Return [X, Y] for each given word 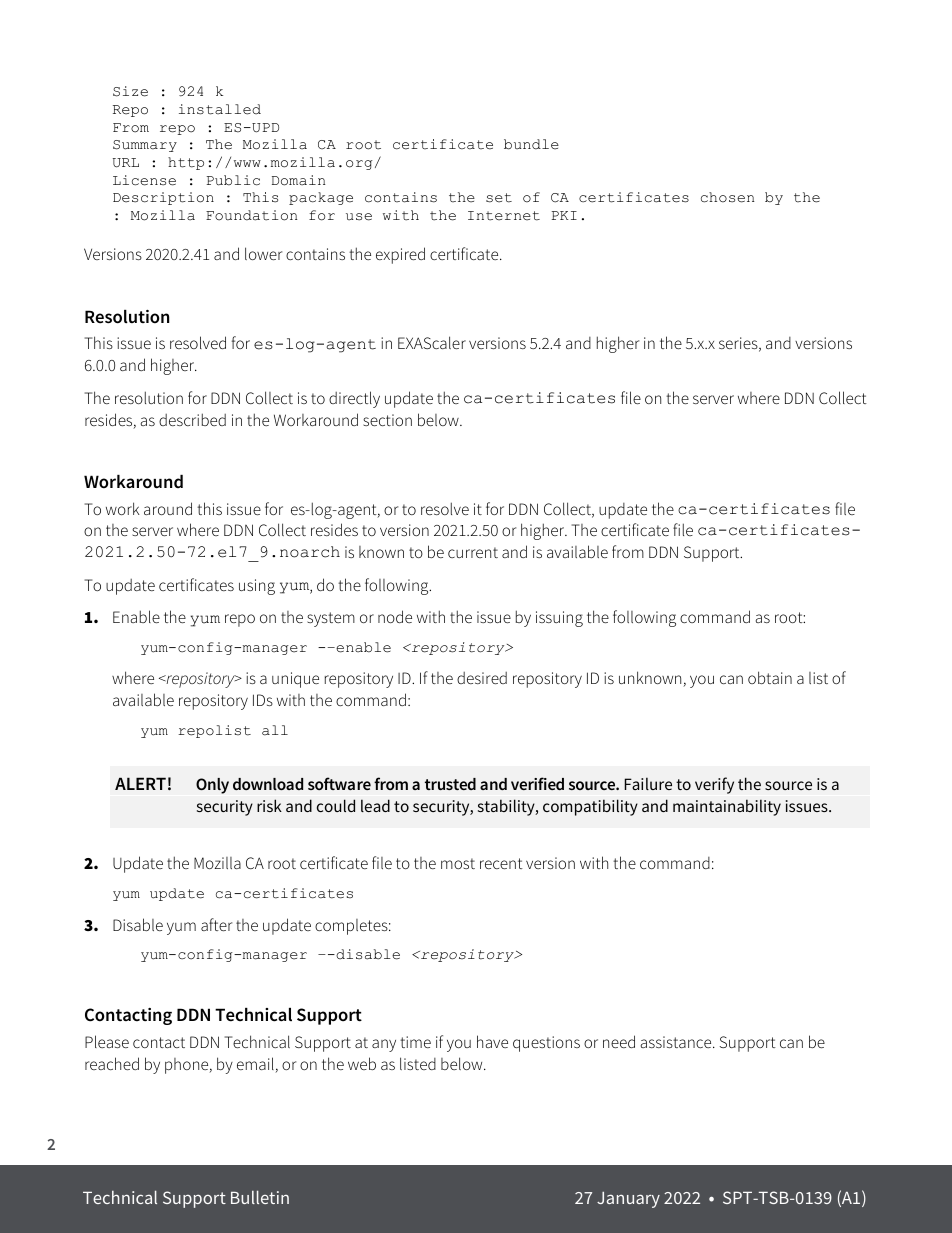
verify [714, 785]
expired [400, 255]
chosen [727, 197]
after [216, 924]
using [257, 587]
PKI [564, 215]
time [415, 1042]
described [192, 419]
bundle [531, 144]
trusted [450, 784]
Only [212, 786]
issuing [559, 619]
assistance [677, 1042]
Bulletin [260, 1197]
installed [220, 109]
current [473, 552]
